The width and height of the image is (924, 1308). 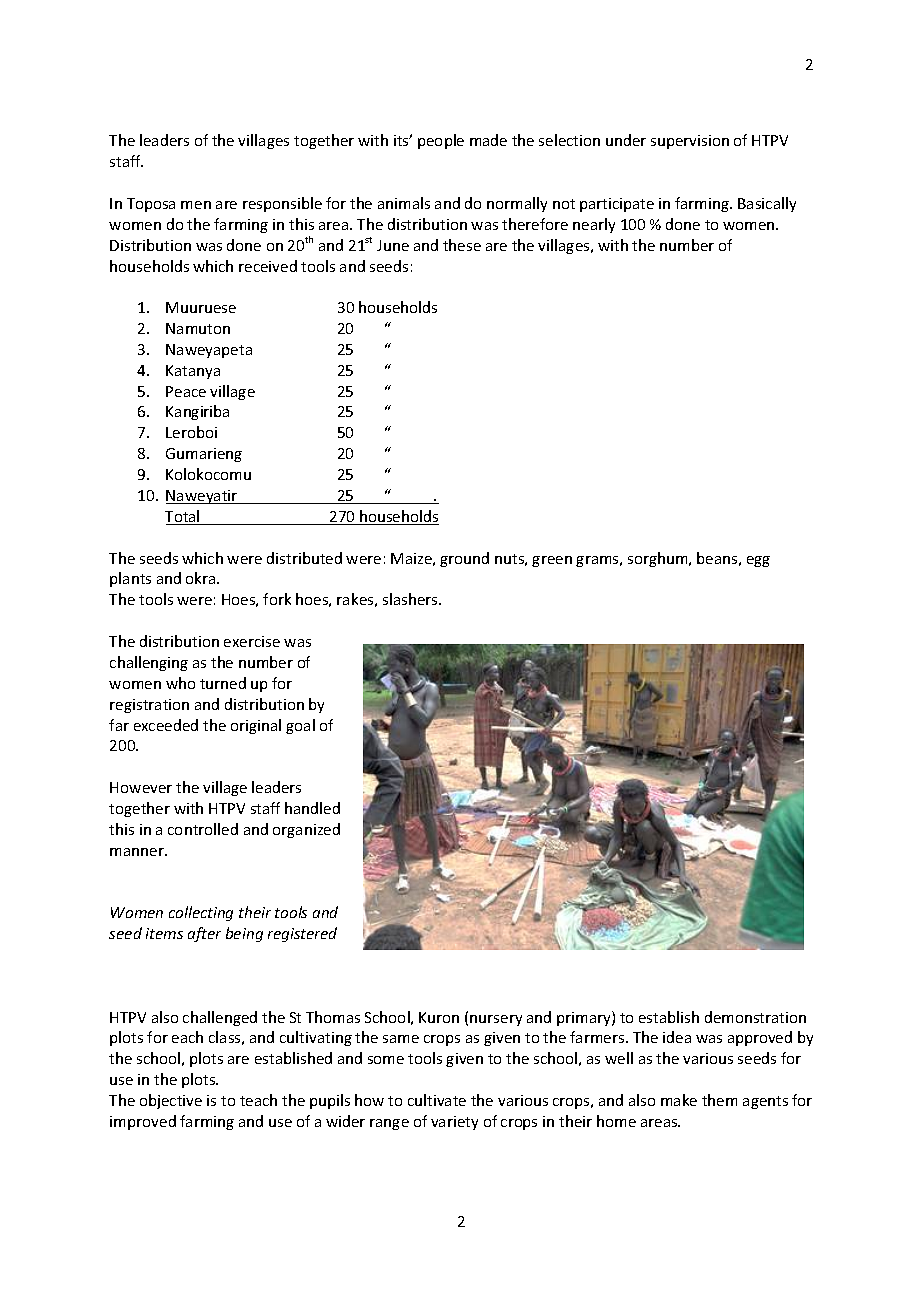 What do you see at coordinates (659, 559) in the image?
I see `sorghum` at bounding box center [659, 559].
